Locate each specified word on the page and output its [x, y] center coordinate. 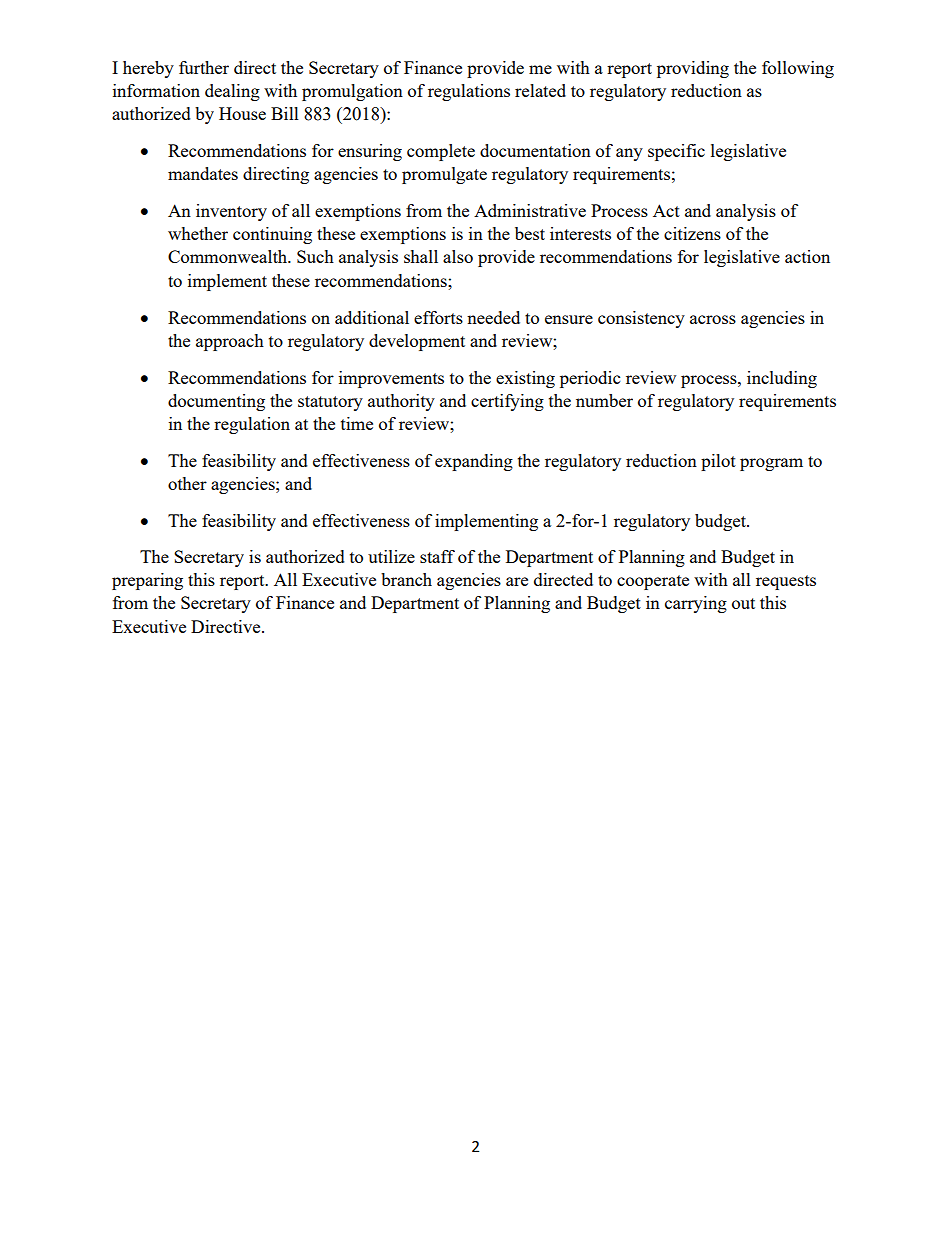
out [743, 603]
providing [693, 69]
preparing [147, 581]
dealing [232, 92]
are [517, 581]
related [540, 90]
